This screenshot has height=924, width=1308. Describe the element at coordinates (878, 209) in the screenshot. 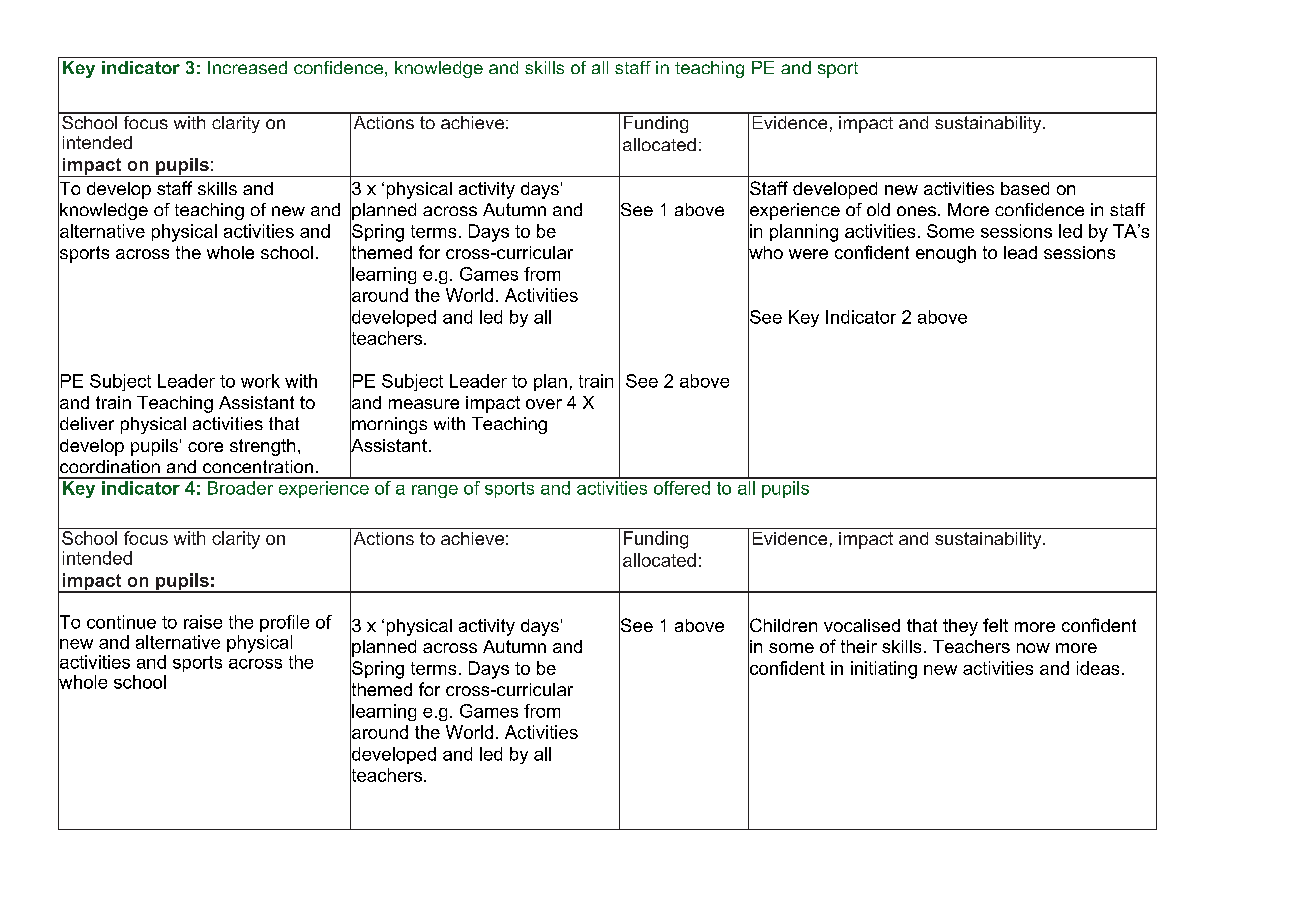

I see `old` at that location.
